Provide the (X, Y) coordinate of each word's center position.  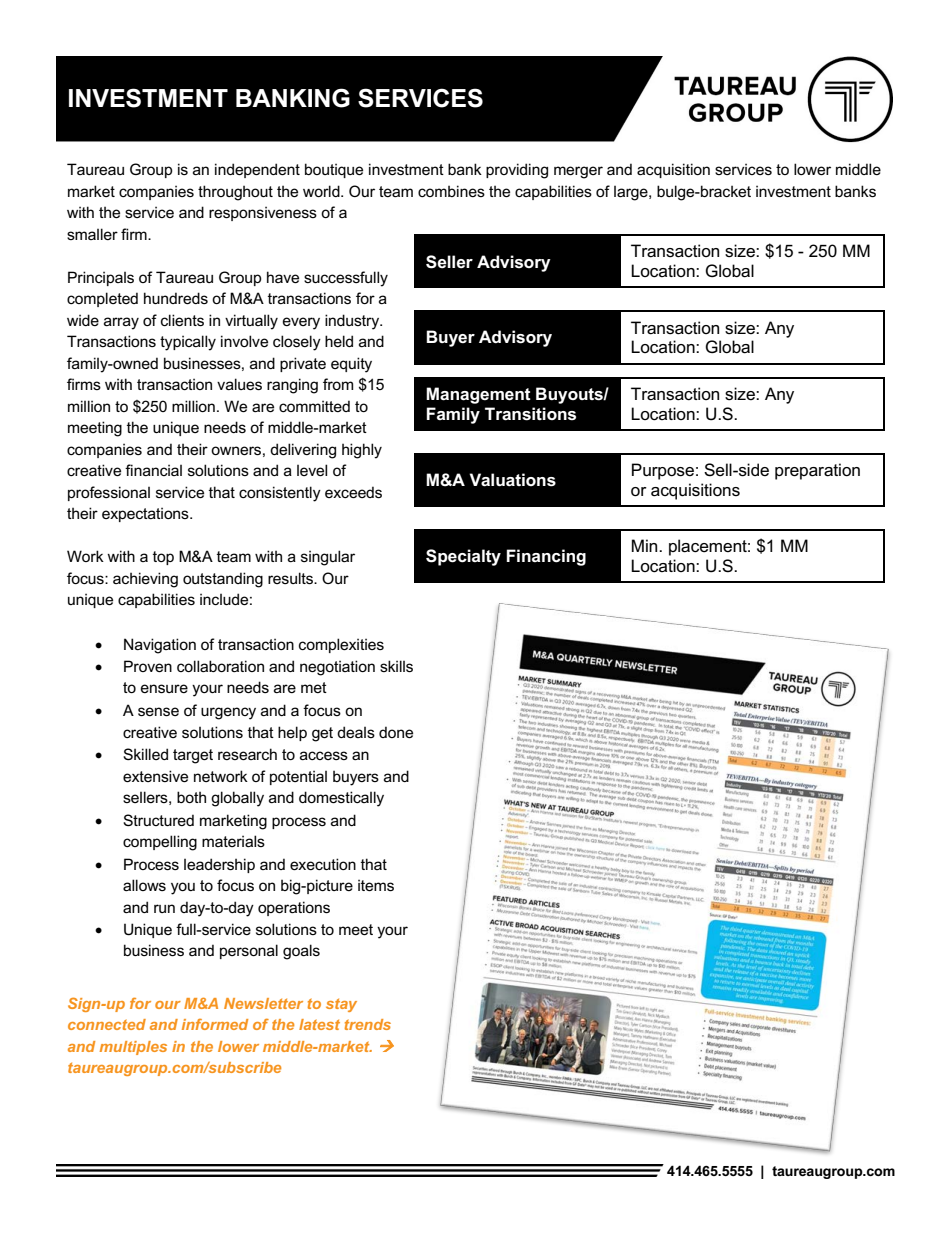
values (239, 384)
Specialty (463, 557)
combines (451, 191)
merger (578, 172)
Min (646, 545)
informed (215, 1024)
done (396, 732)
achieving (145, 580)
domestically (341, 799)
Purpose (663, 471)
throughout (235, 193)
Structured (158, 820)
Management (478, 395)
